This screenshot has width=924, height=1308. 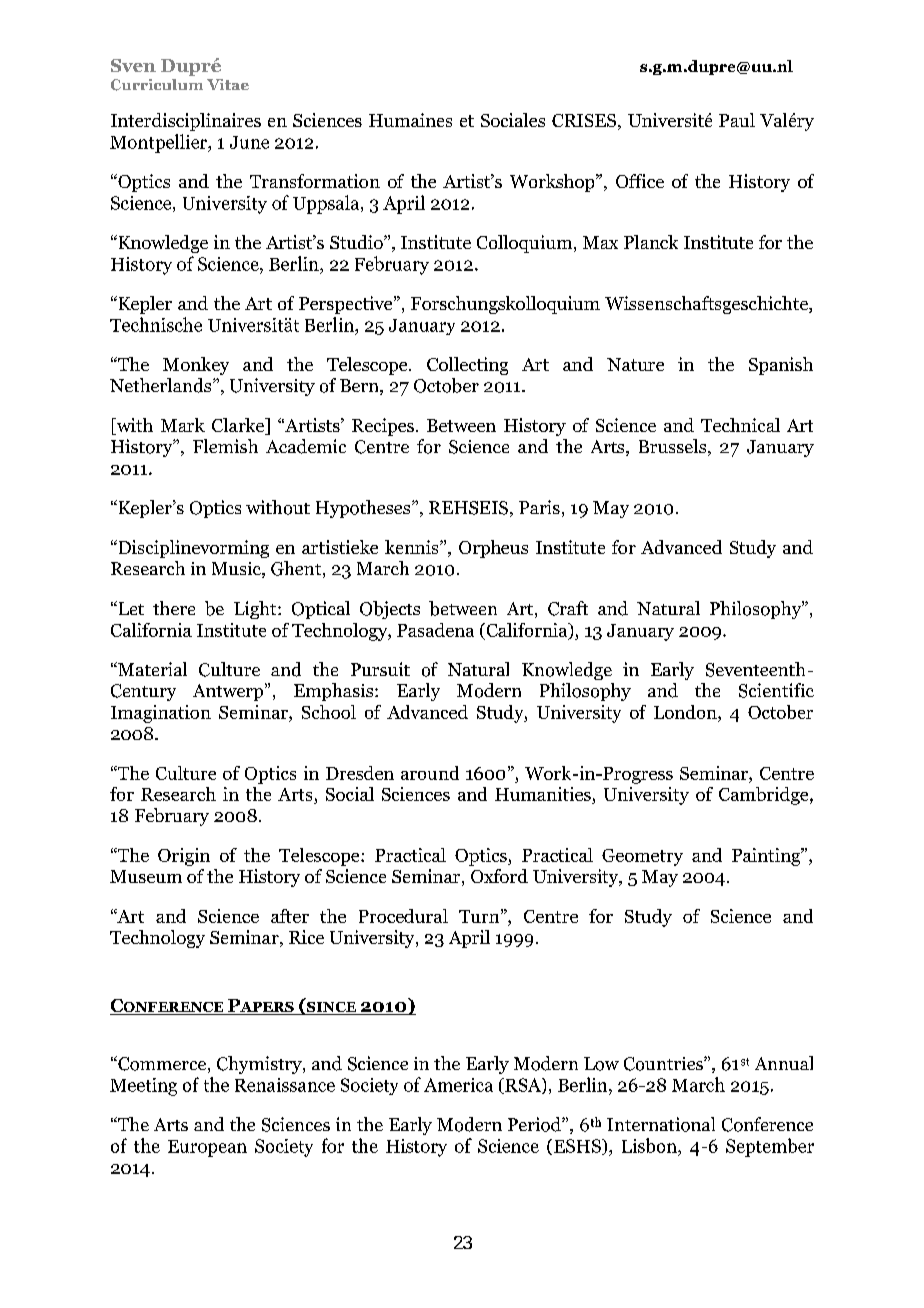 I want to click on Pasadena, so click(x=435, y=630).
